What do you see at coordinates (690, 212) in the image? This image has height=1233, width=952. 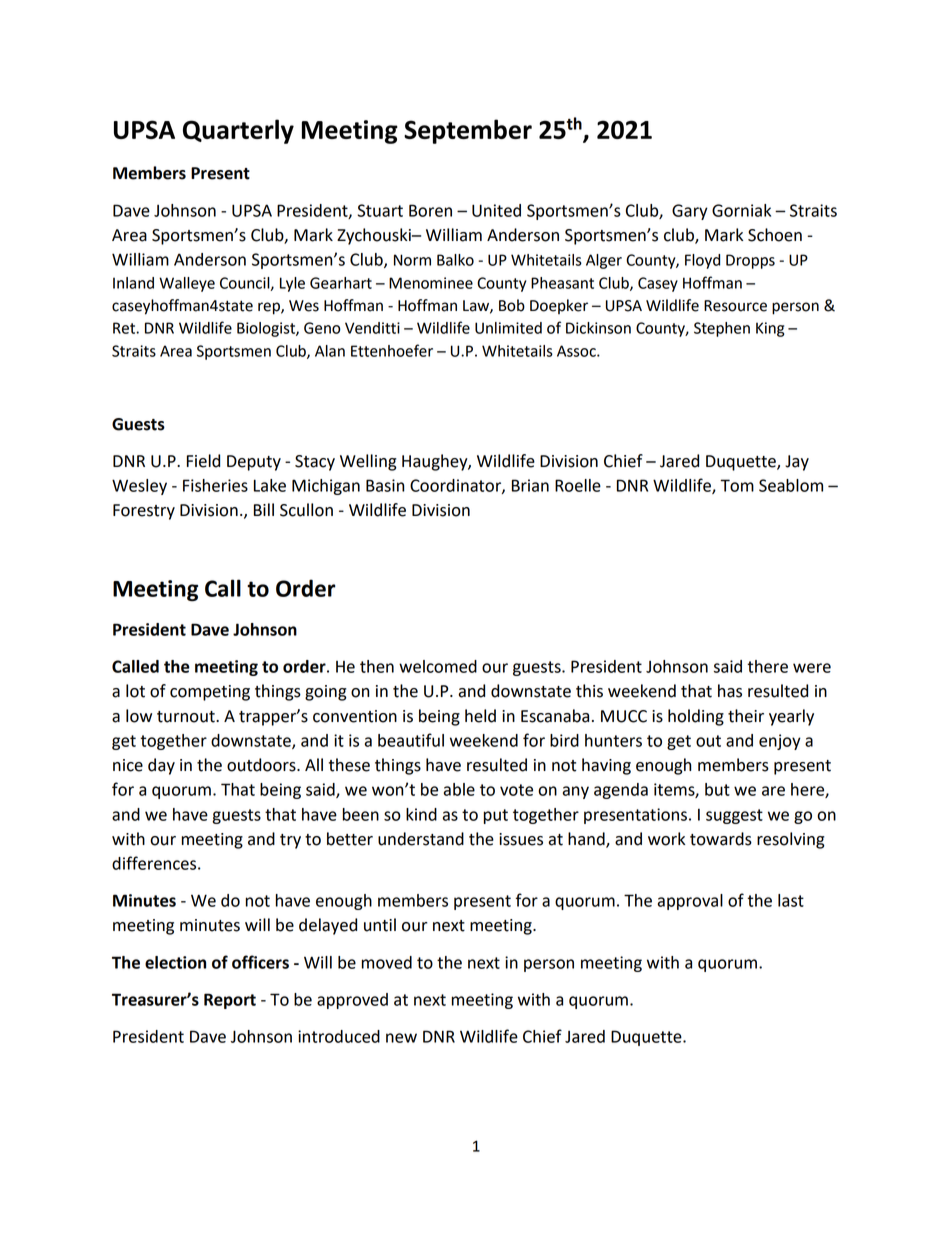 I see `Gary` at bounding box center [690, 212].
